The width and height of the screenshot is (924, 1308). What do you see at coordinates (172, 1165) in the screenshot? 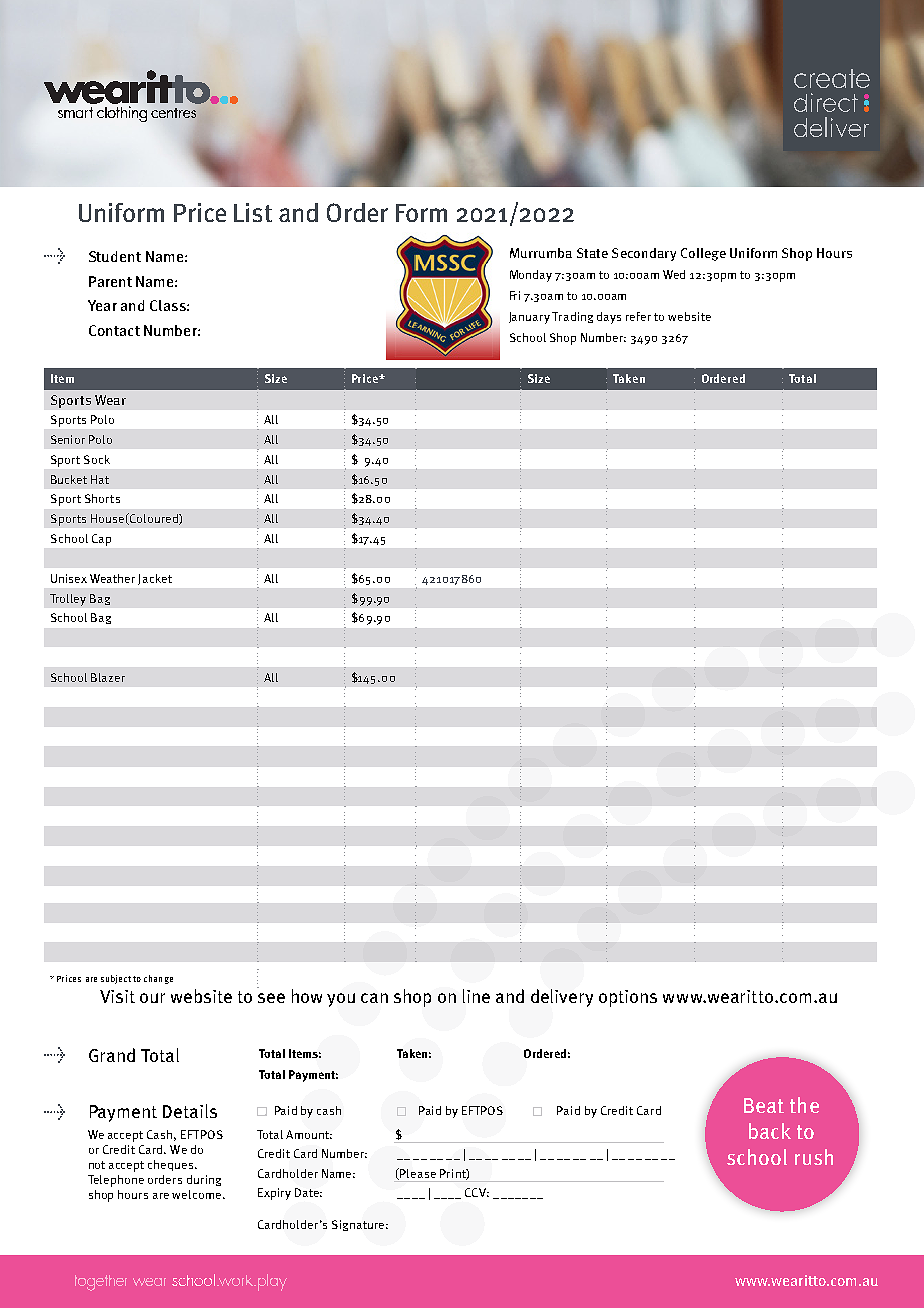
I see `cheques` at bounding box center [172, 1165].
